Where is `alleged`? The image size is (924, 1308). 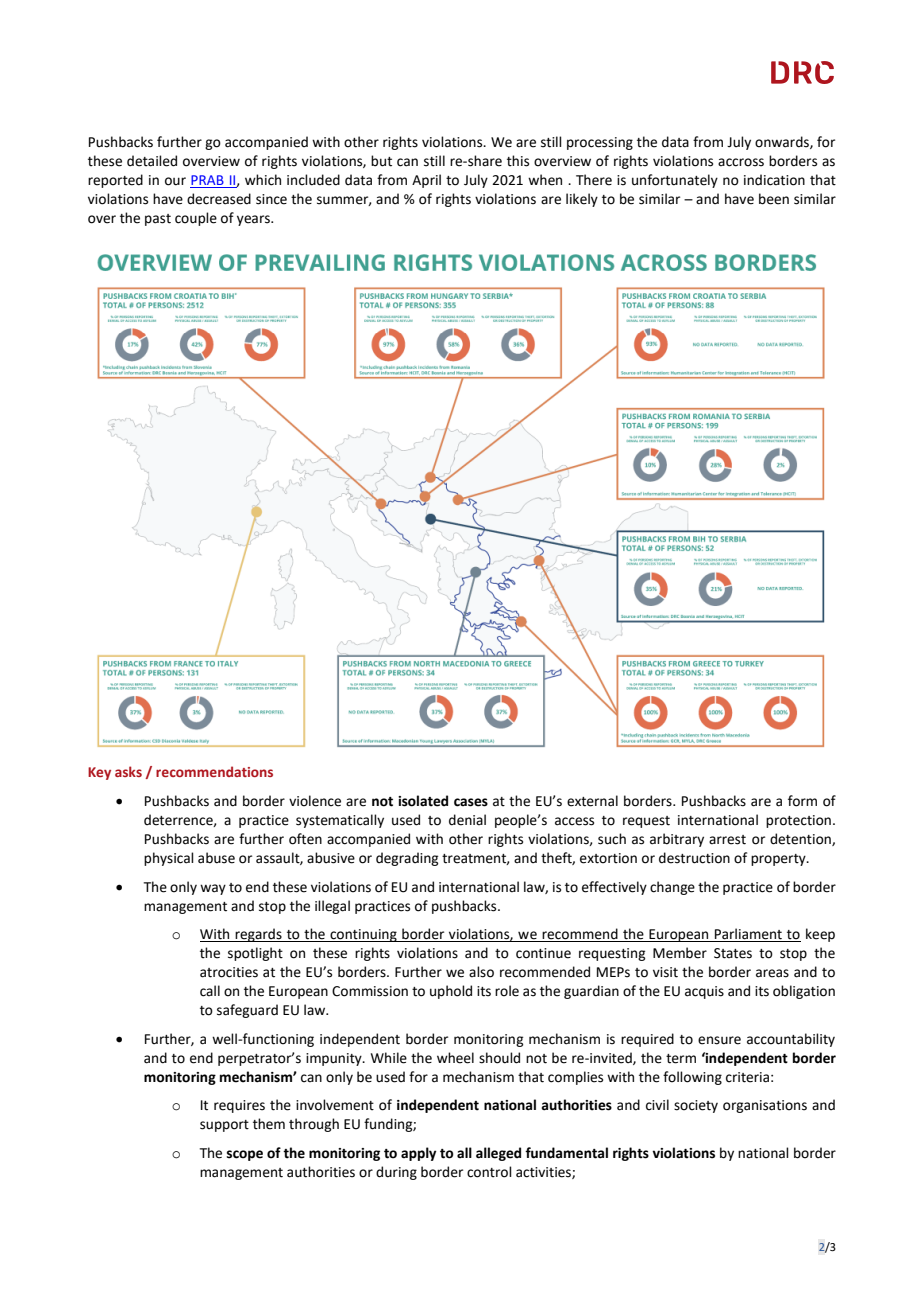
alleged is located at coordinates (498, 1154).
